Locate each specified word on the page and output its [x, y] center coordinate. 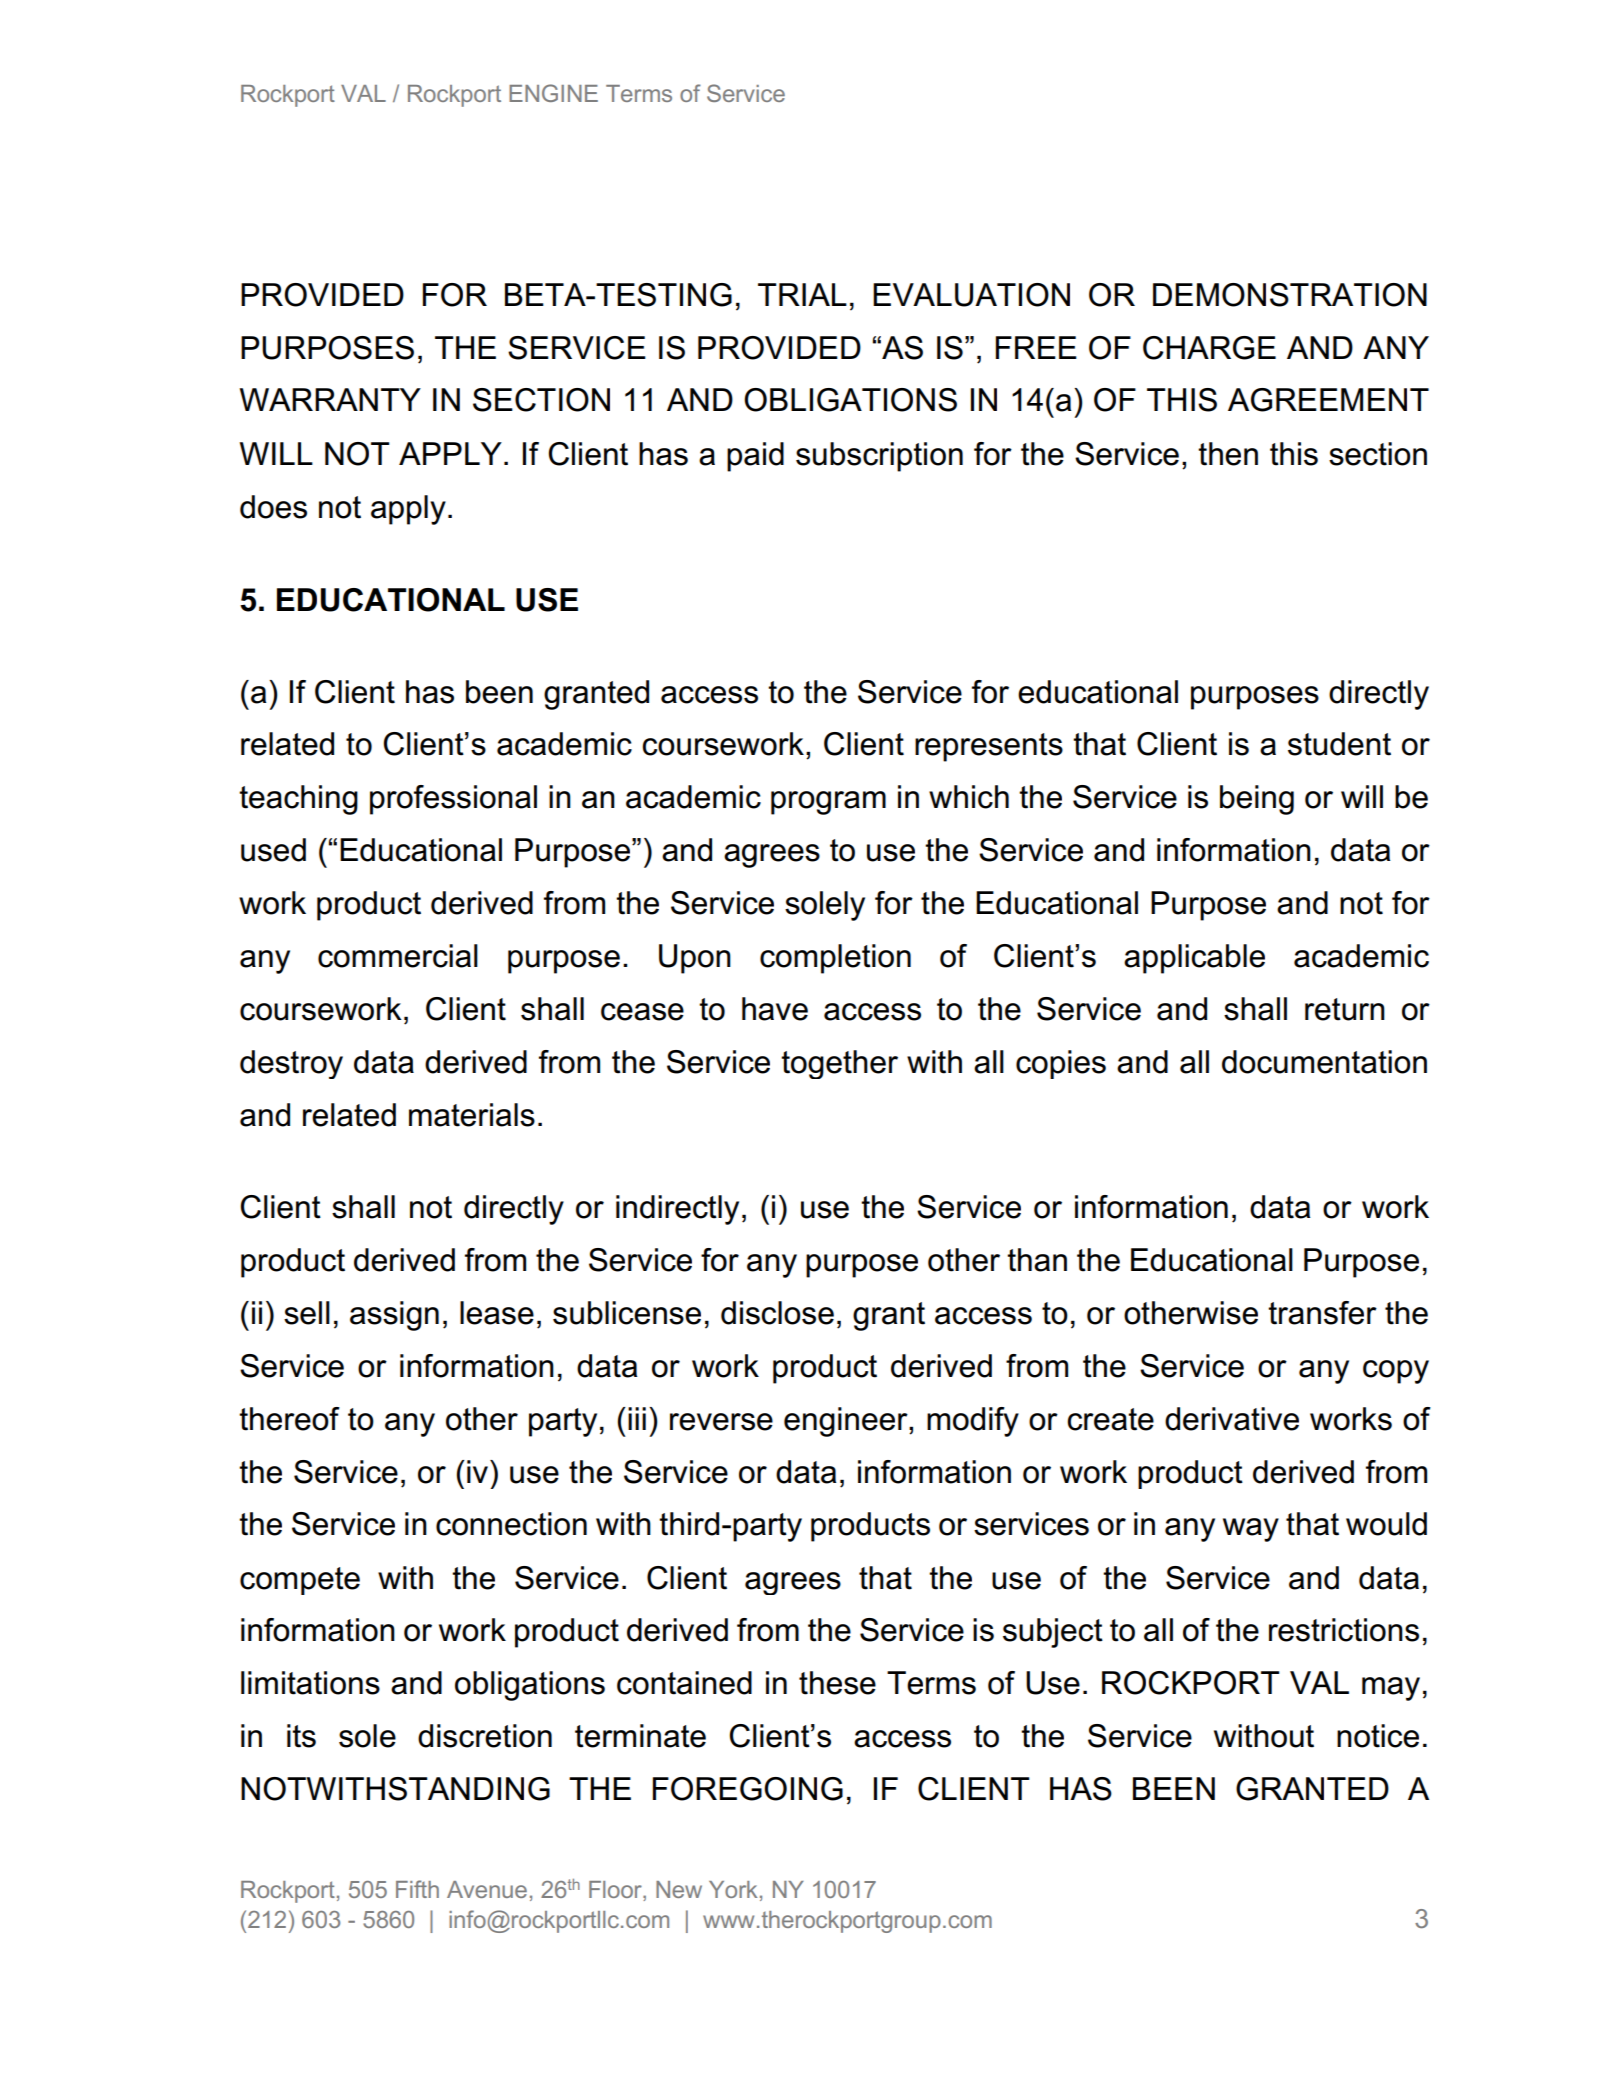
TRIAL [802, 294]
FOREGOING [748, 1789]
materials [472, 1115]
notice [1378, 1736]
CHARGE [1209, 348]
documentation [1324, 1062]
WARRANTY [330, 399]
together [839, 1064]
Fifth [417, 1889]
